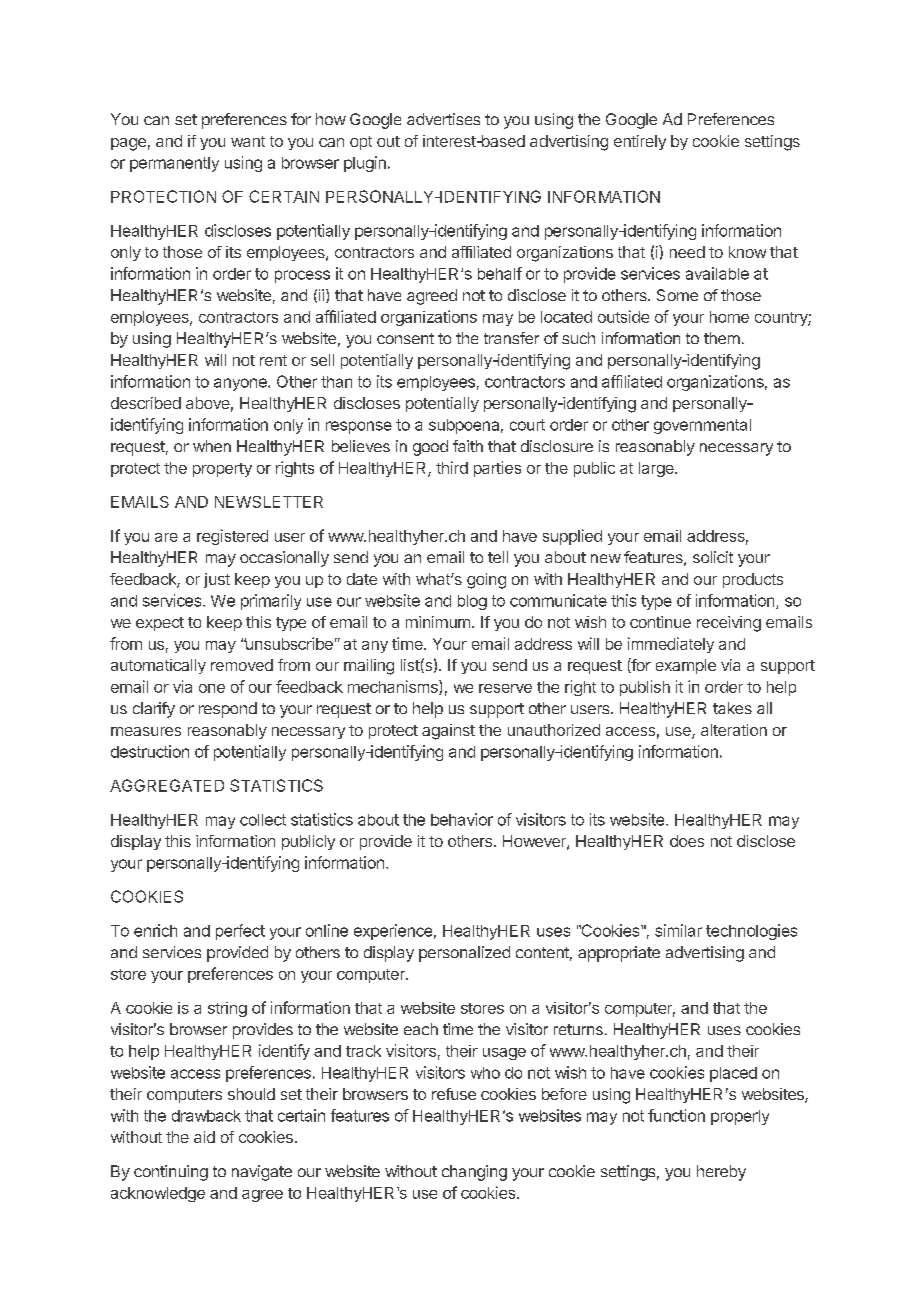  Describe the element at coordinates (204, 1137) in the document. I see `aid` at that location.
